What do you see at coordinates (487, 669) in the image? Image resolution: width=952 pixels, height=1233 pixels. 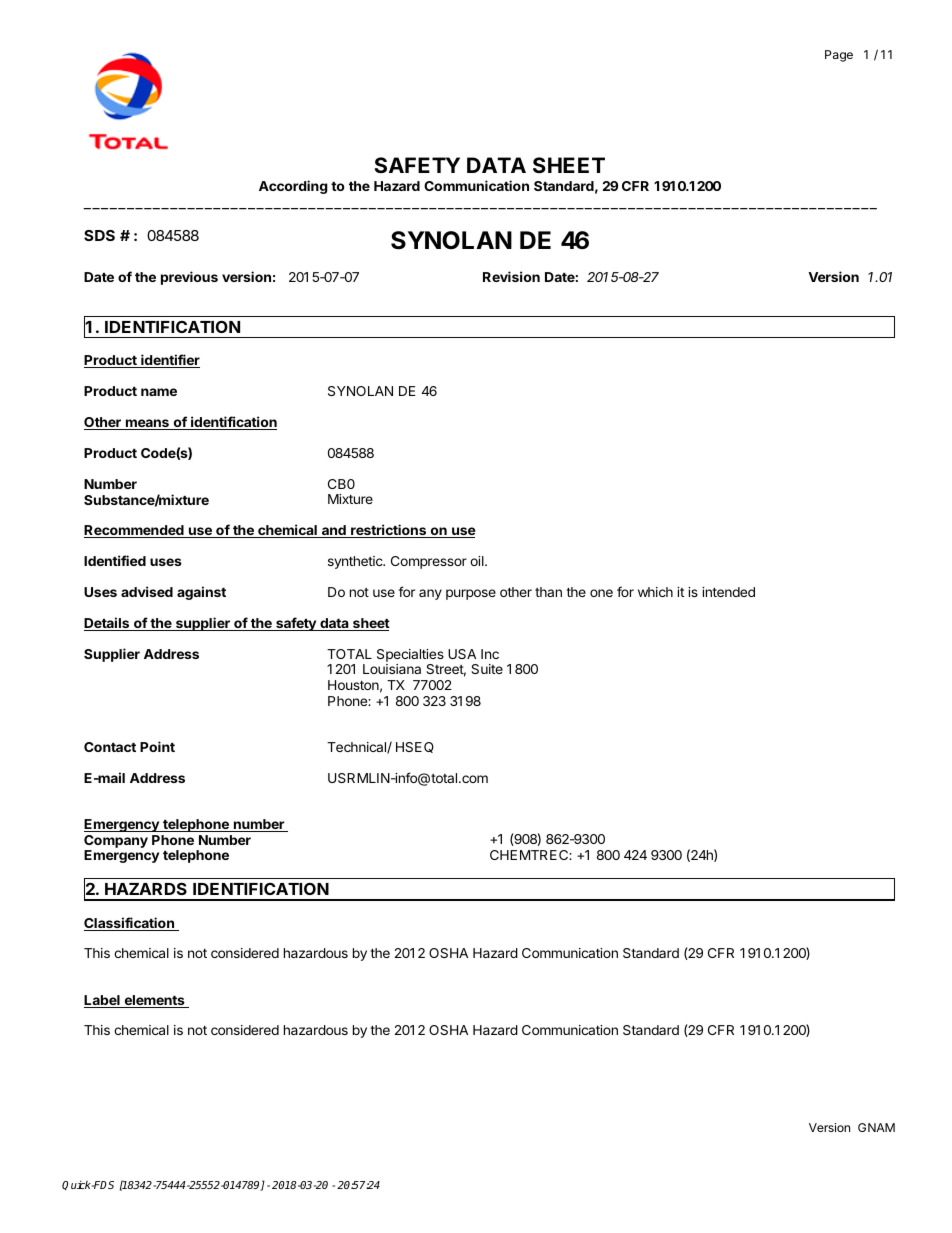 I see `Suite` at bounding box center [487, 669].
